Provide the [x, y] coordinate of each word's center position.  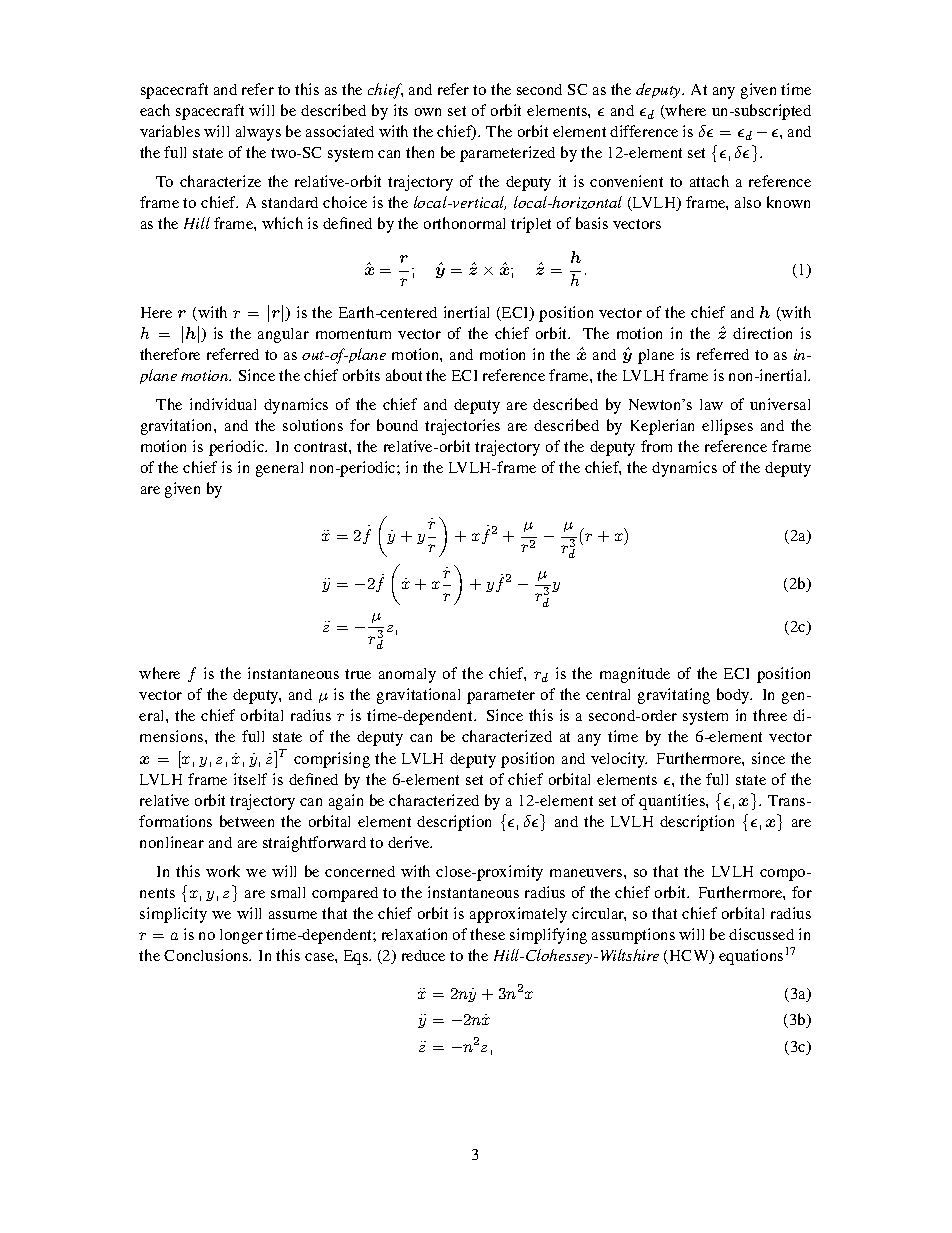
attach [709, 181]
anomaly [407, 675]
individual [223, 404]
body [734, 696]
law [711, 404]
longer [241, 936]
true [358, 674]
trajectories [462, 427]
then [420, 152]
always [258, 133]
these [487, 934]
